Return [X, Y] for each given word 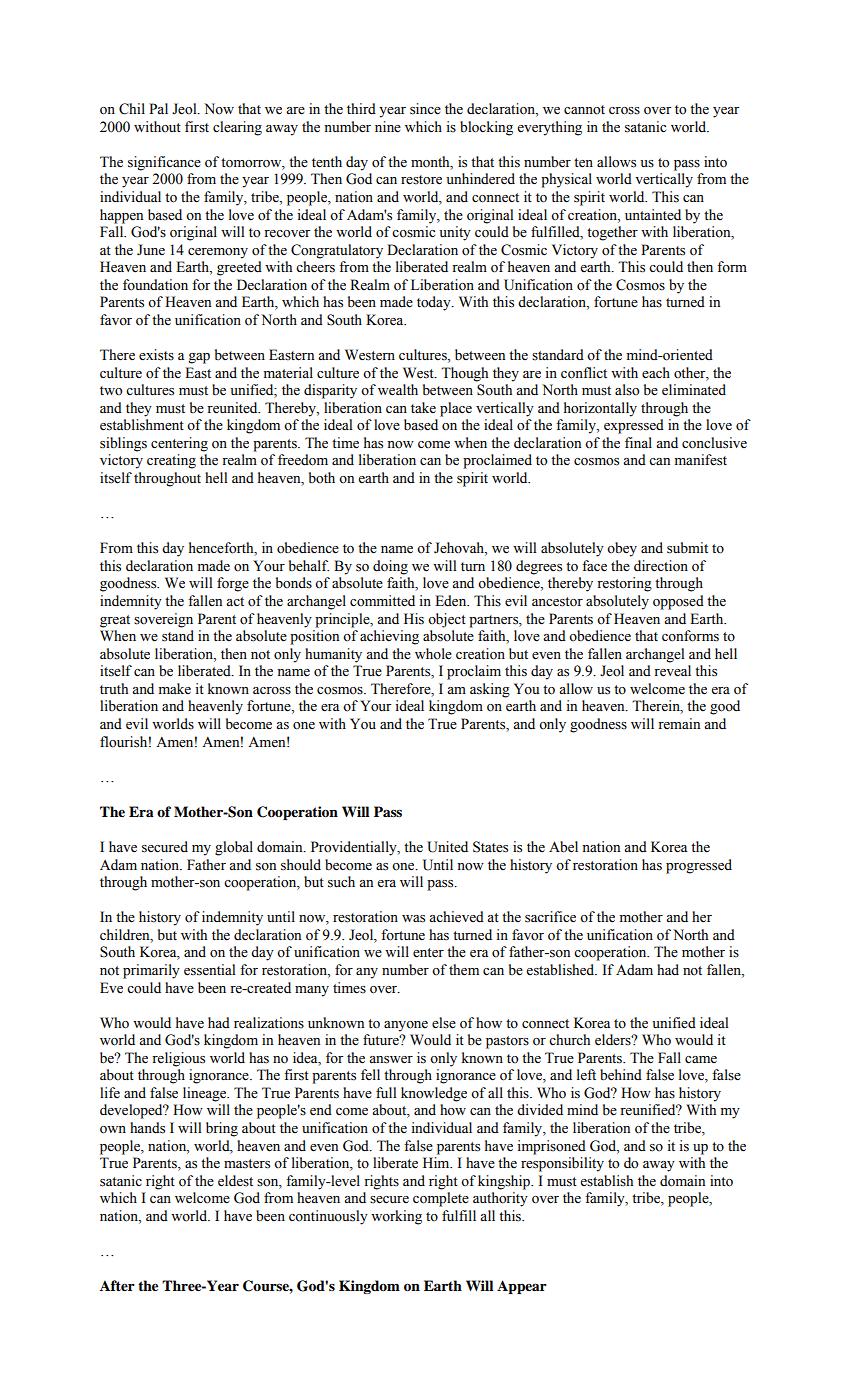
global [234, 848]
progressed [699, 866]
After [117, 1286]
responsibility [562, 1164]
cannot [584, 110]
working [396, 1217]
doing [390, 567]
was [413, 919]
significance [164, 163]
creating [171, 461]
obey [622, 549]
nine [388, 127]
